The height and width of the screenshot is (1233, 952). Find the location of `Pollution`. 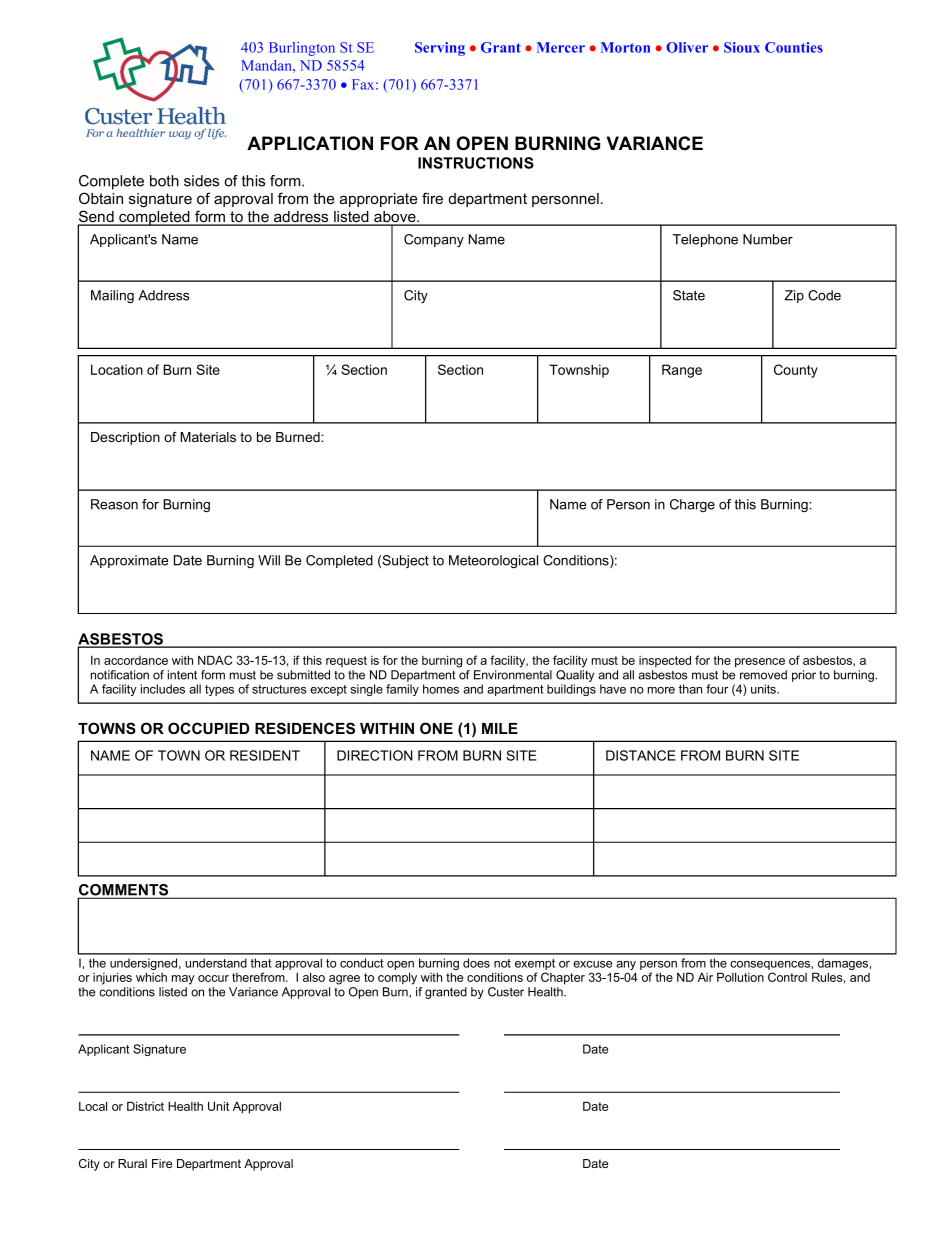

Pollution is located at coordinates (740, 977).
